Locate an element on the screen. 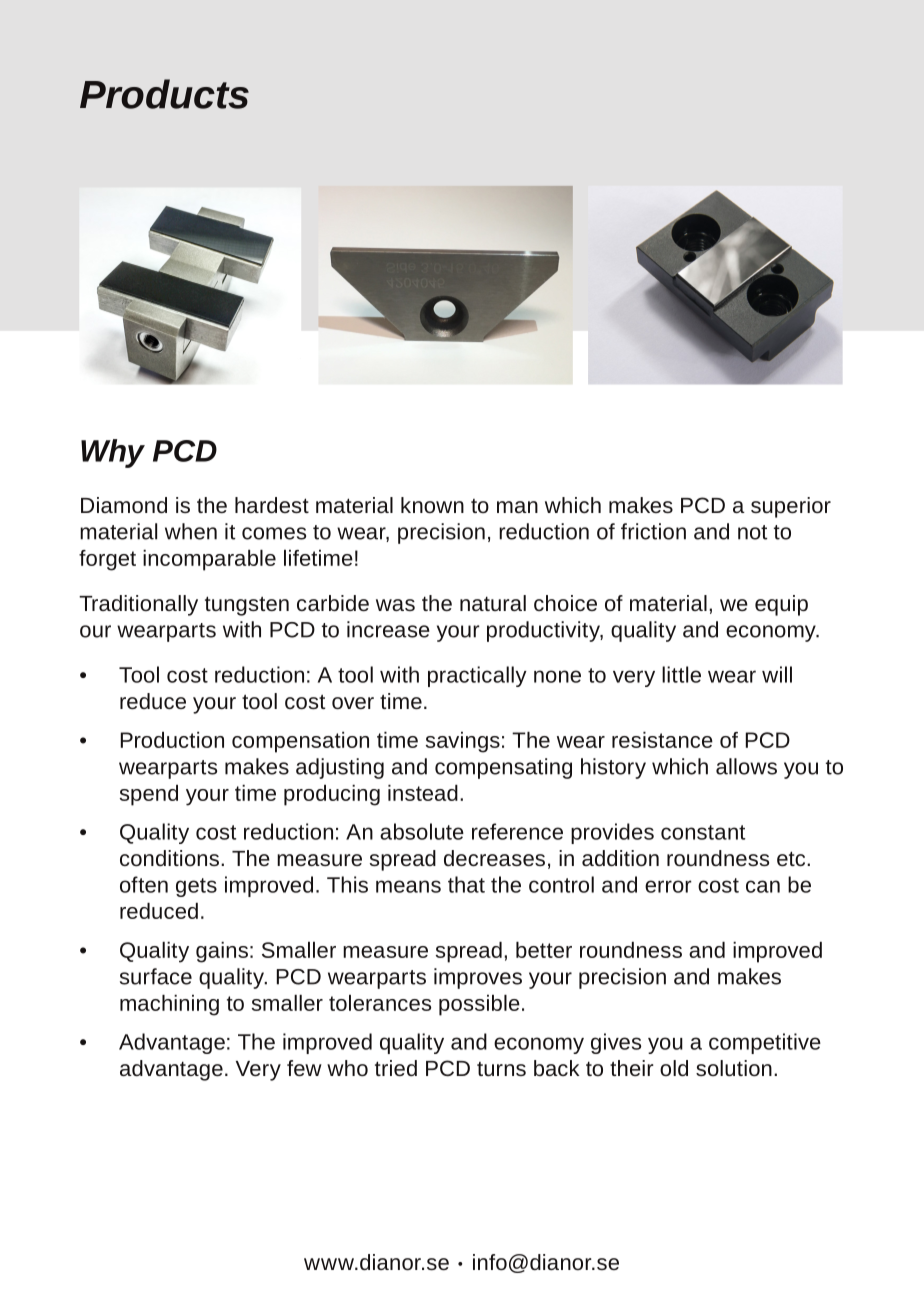 The width and height of the screenshot is (924, 1311). machining is located at coordinates (169, 1005).
